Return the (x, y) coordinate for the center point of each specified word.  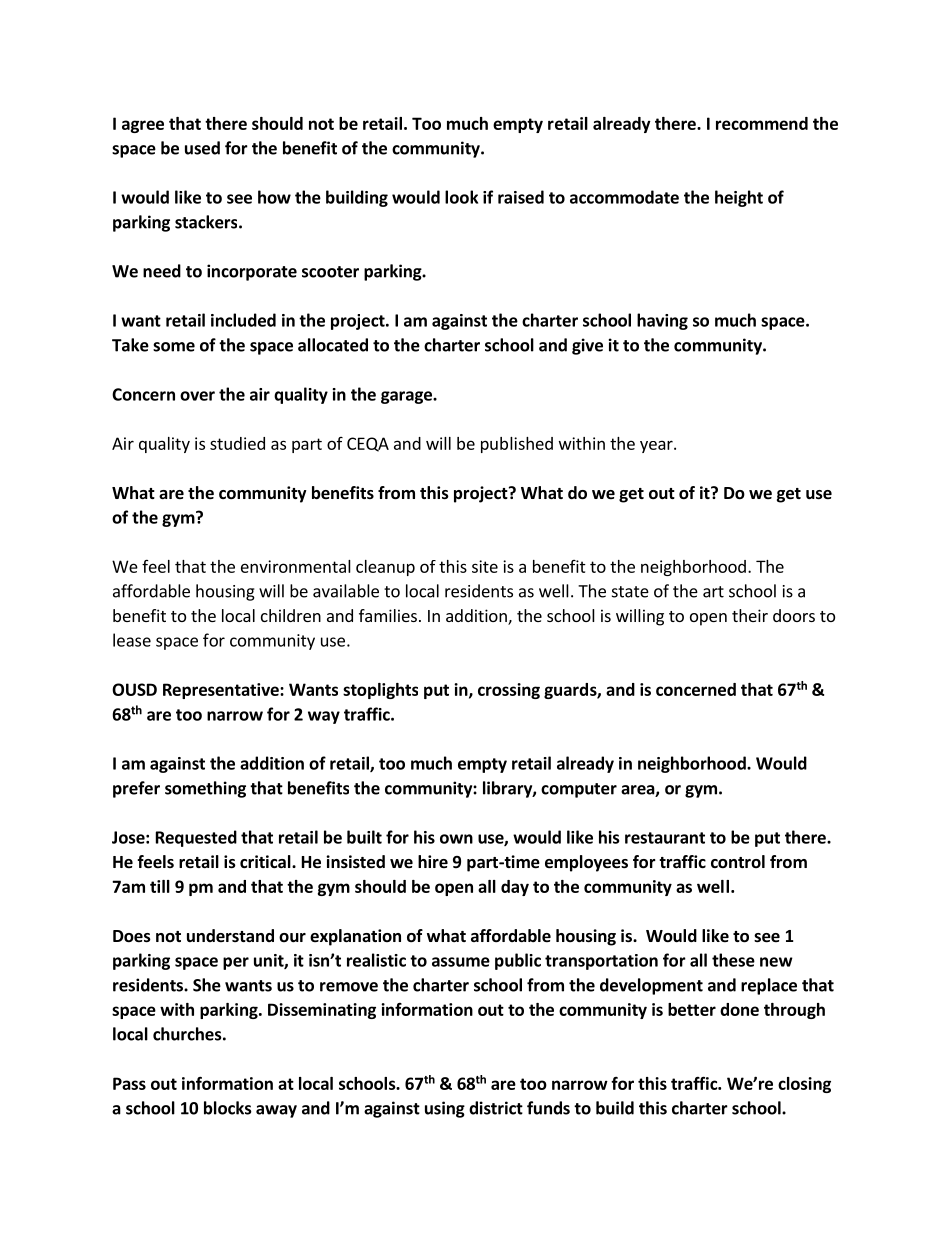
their (750, 615)
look (461, 197)
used (202, 148)
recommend (762, 123)
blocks (228, 1108)
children (291, 615)
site (485, 566)
